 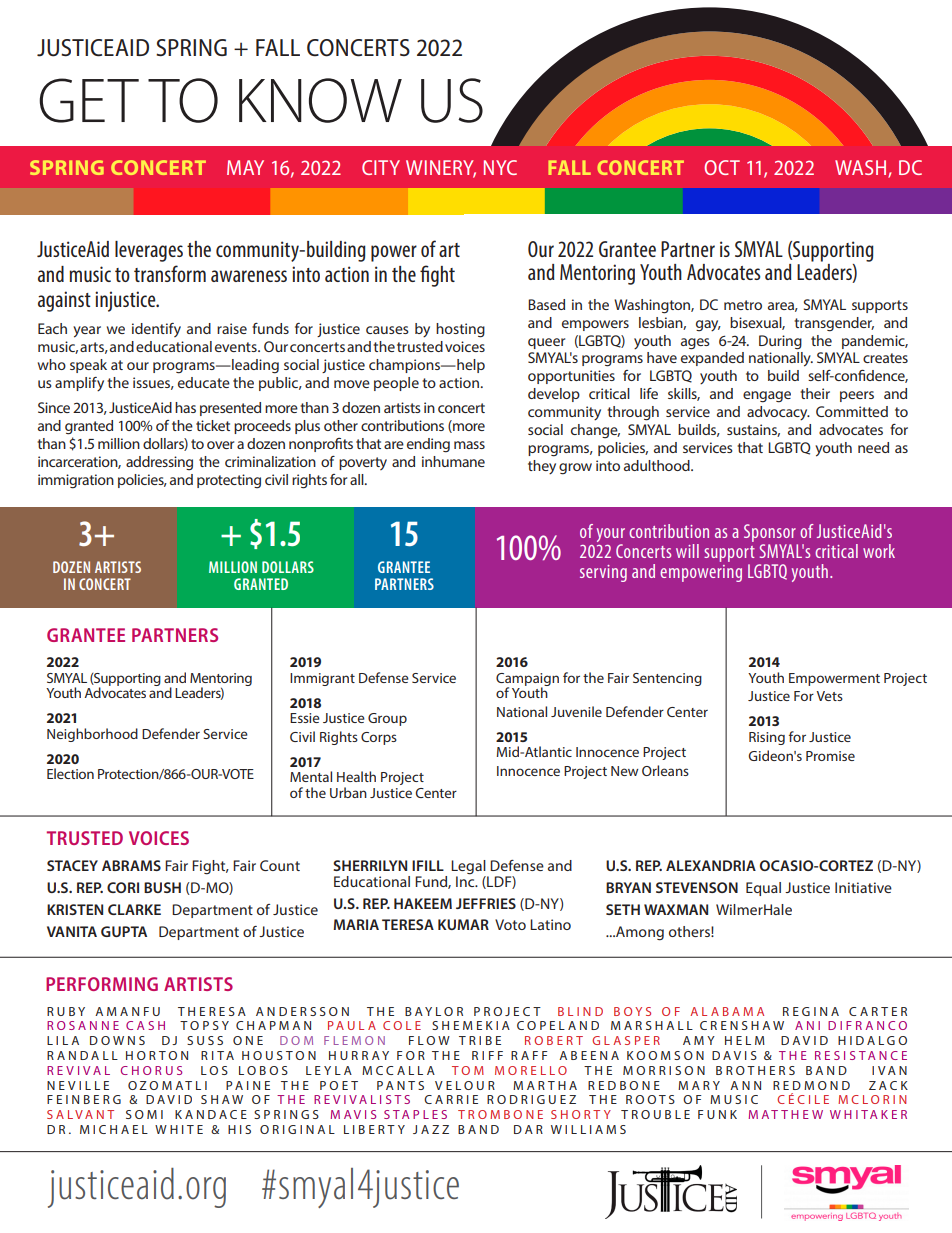 I want to click on OCT, so click(x=722, y=167).
